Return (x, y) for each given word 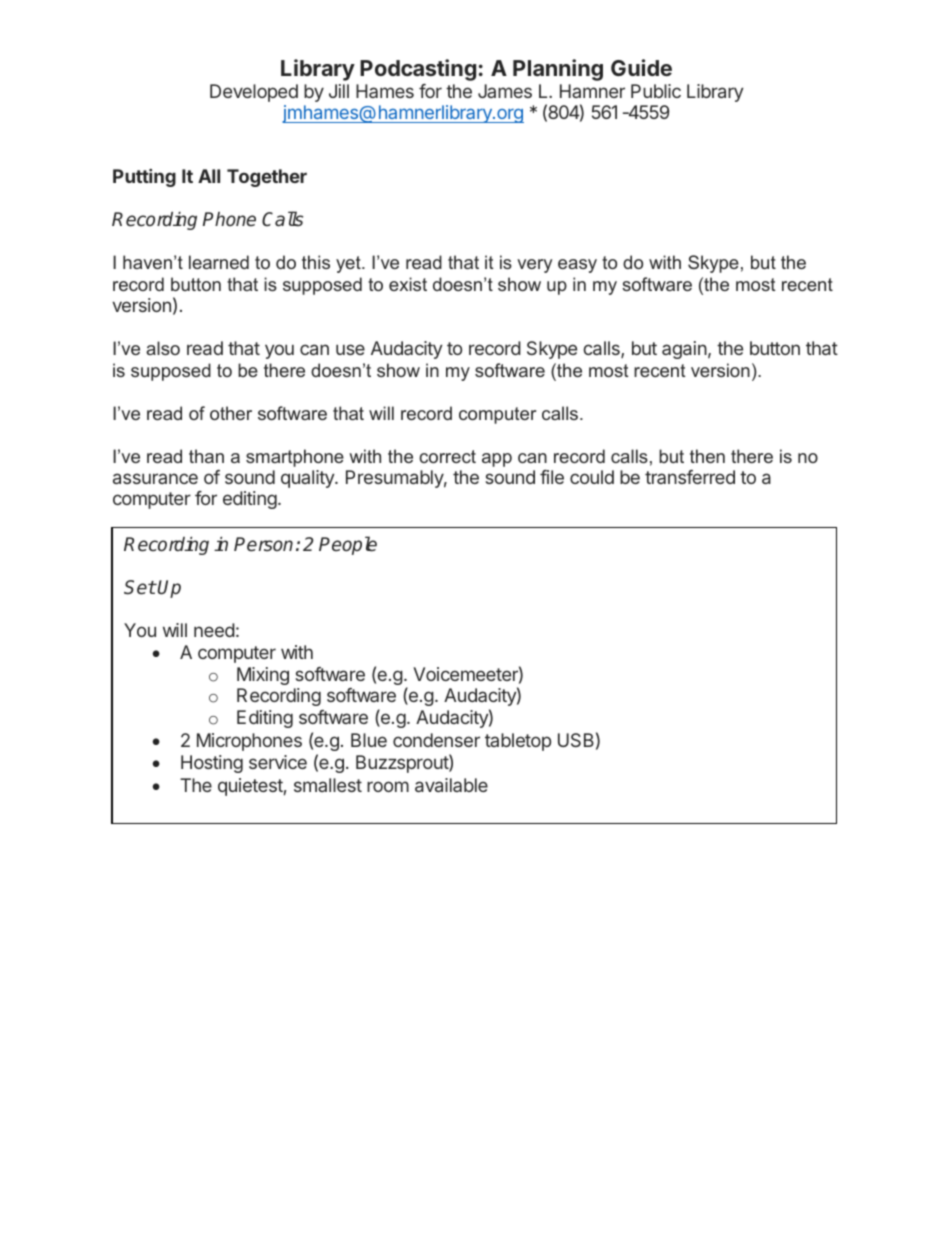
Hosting (212, 764)
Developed (254, 93)
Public (656, 91)
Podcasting (418, 70)
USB (576, 740)
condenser (436, 740)
